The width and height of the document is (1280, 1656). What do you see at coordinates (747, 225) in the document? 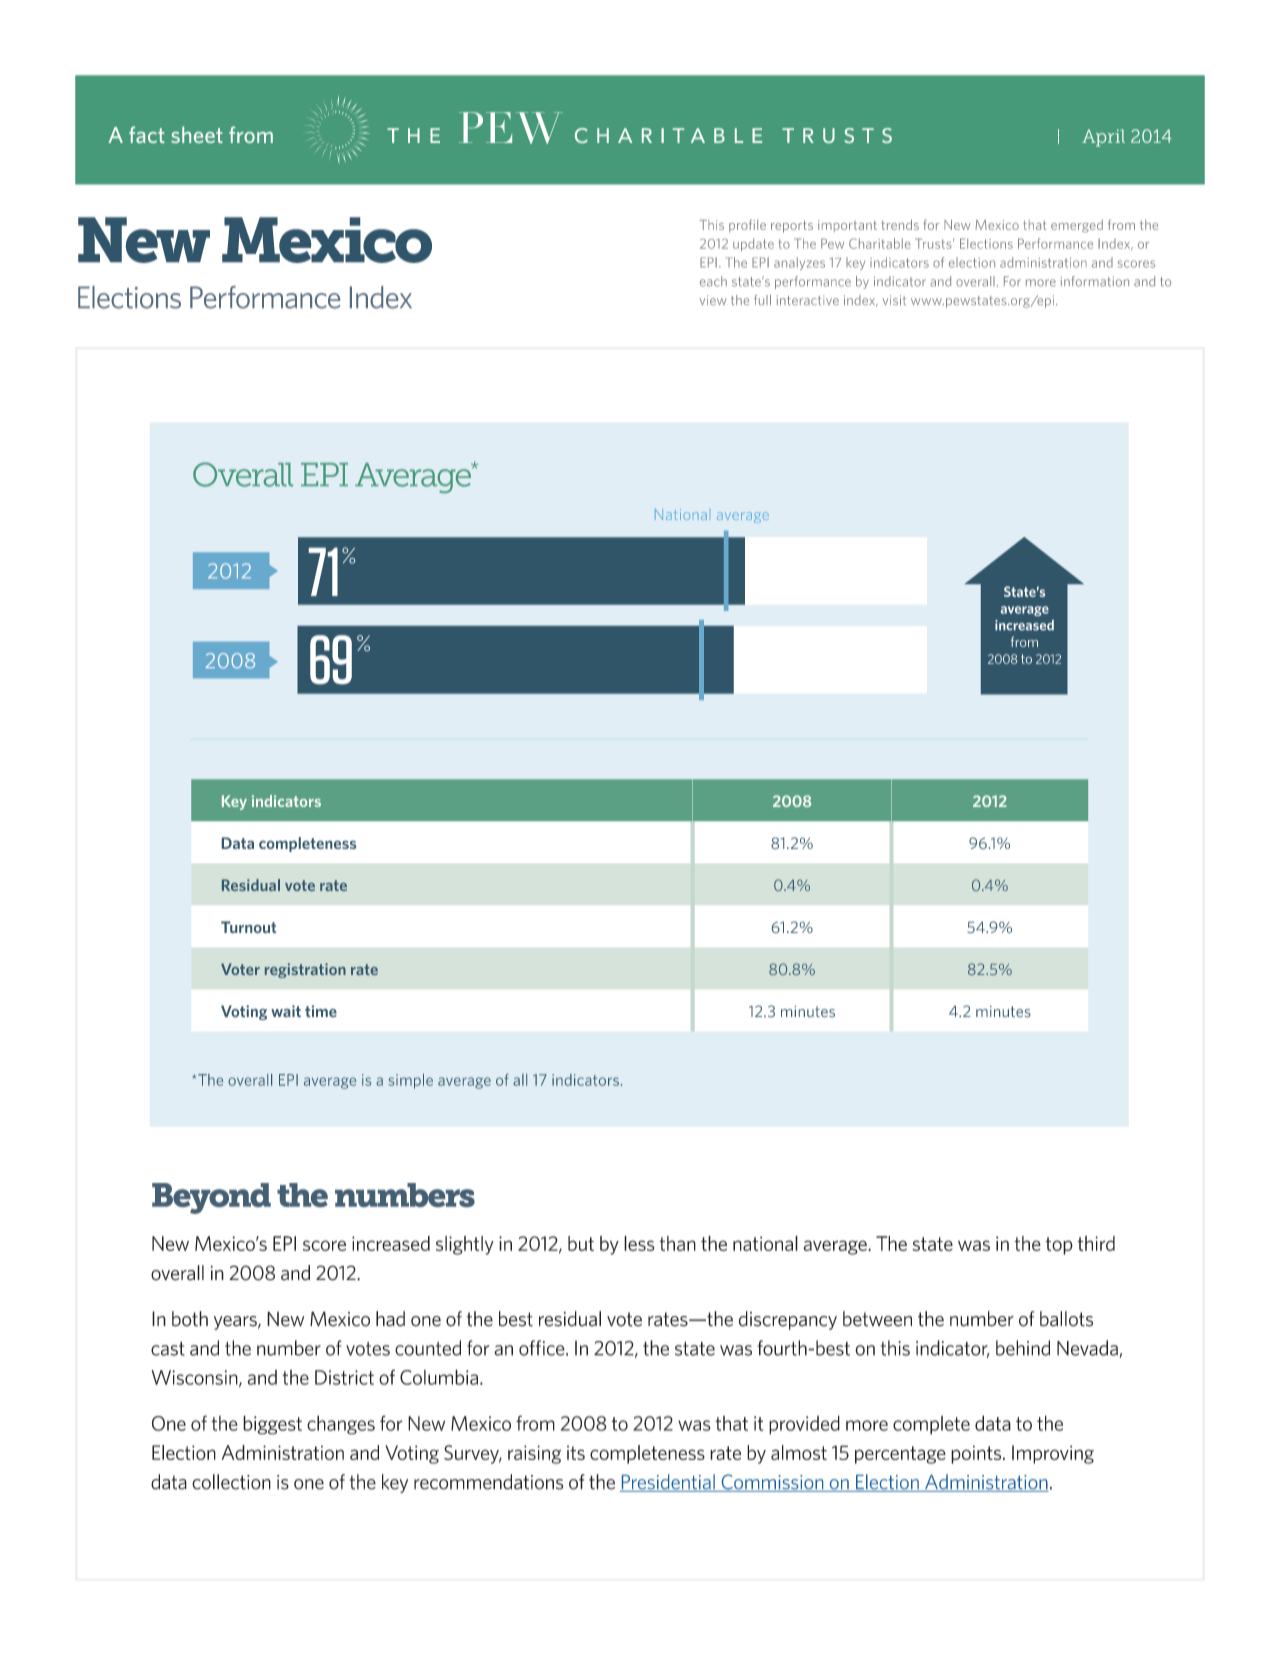
I see `profile` at bounding box center [747, 225].
